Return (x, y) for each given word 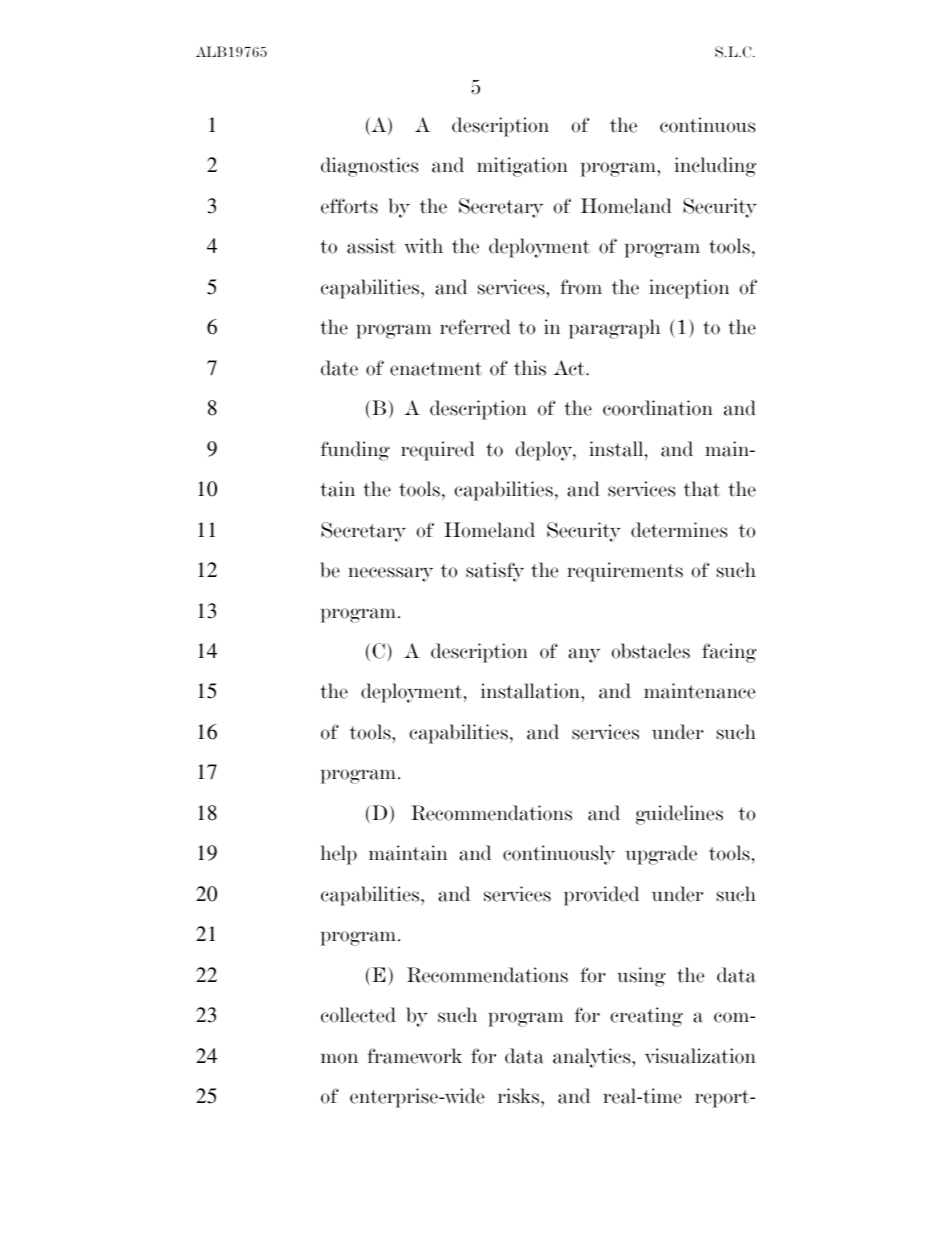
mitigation (522, 167)
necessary (390, 574)
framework (414, 1056)
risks (520, 1096)
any (584, 655)
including (715, 167)
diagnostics (369, 167)
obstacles (650, 651)
